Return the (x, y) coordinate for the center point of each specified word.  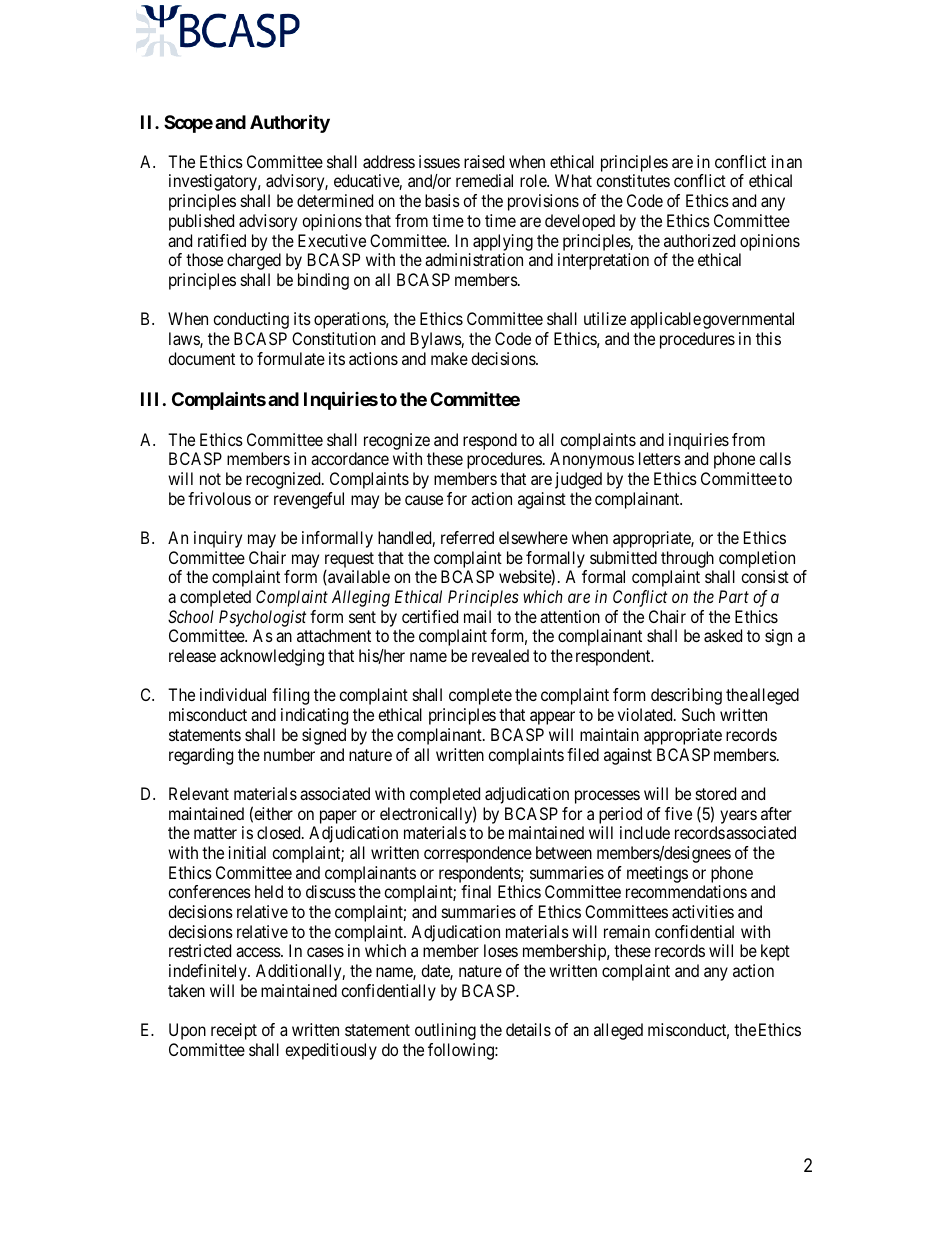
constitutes (633, 180)
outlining (445, 1031)
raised (484, 161)
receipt (234, 1031)
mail (477, 616)
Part (734, 596)
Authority (290, 123)
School (191, 616)
